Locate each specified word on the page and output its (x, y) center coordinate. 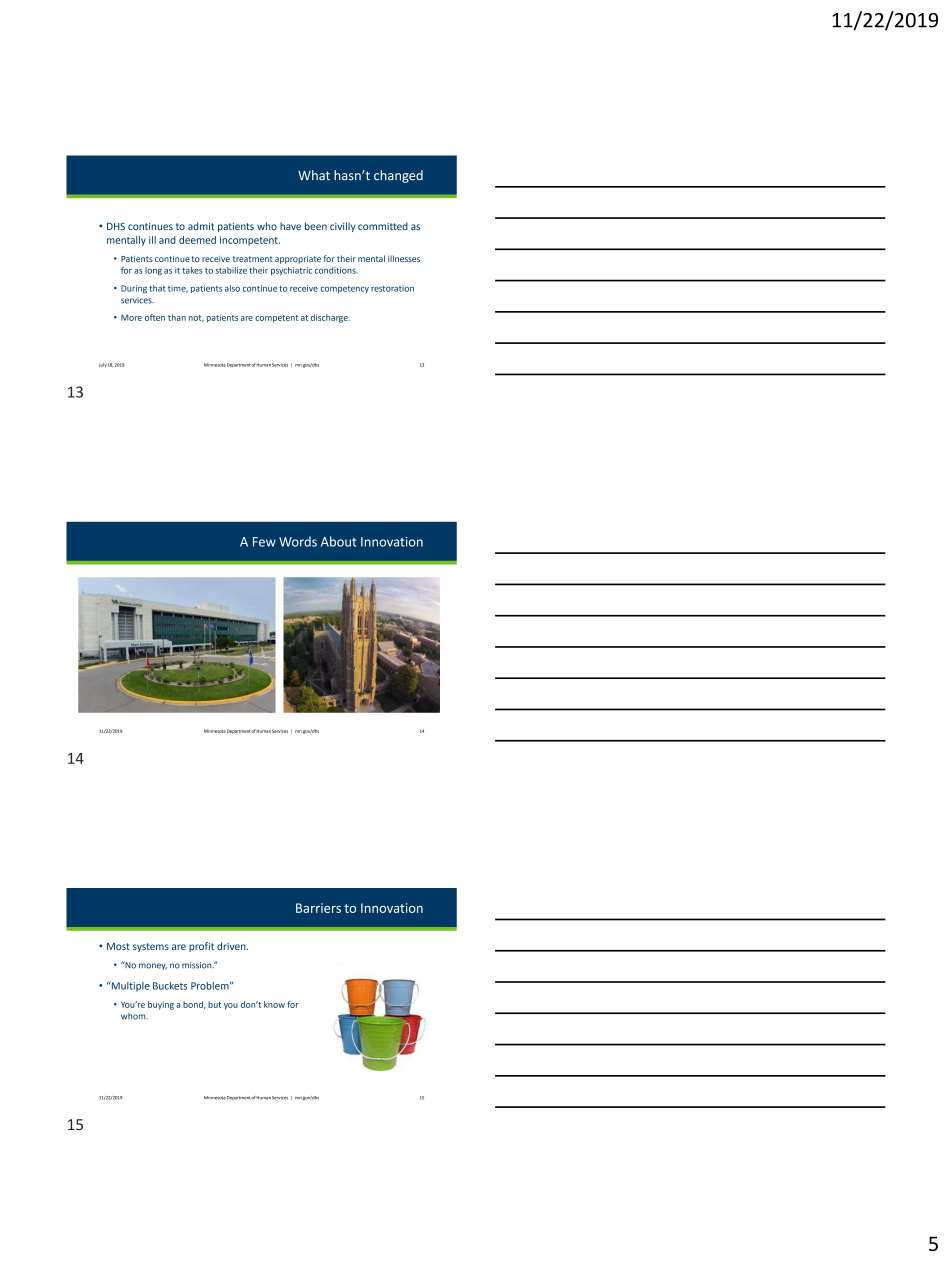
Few (264, 542)
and (167, 240)
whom (134, 1016)
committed (383, 226)
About (339, 541)
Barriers (318, 908)
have (290, 226)
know (274, 1004)
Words (298, 541)
